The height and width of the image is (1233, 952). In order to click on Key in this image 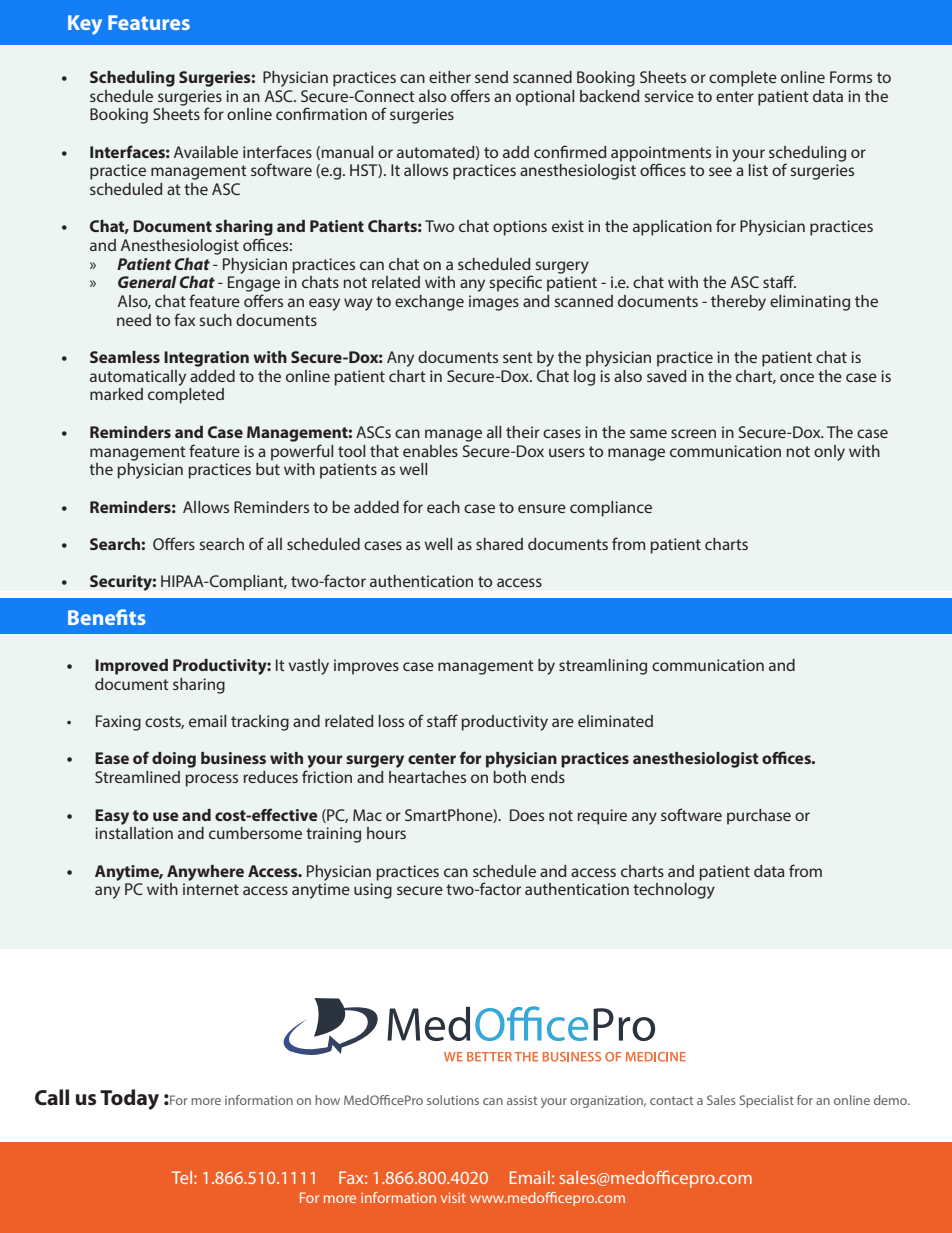, I will do `click(85, 25)`.
